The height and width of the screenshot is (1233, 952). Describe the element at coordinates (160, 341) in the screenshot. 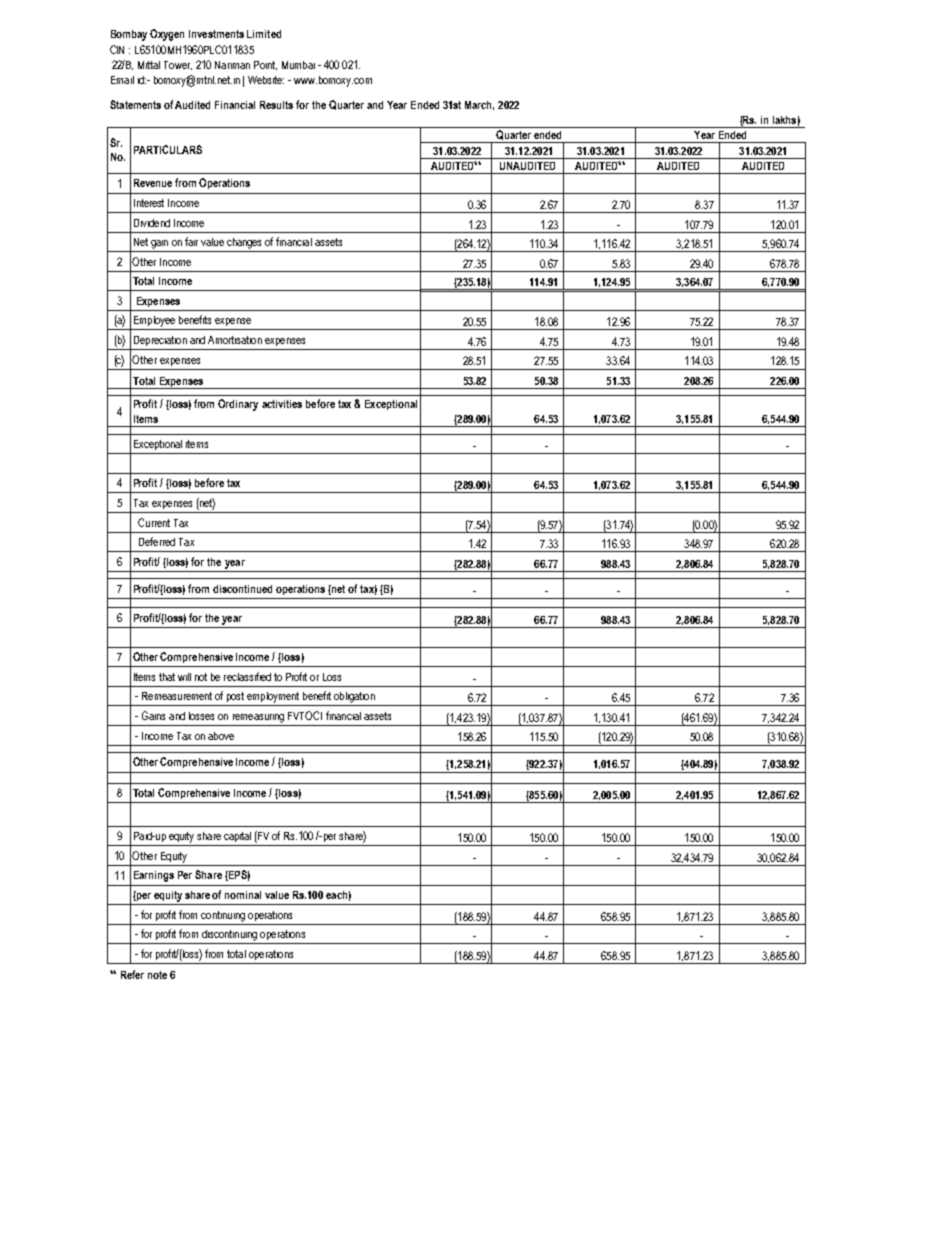

I see `Depreciation` at that location.
